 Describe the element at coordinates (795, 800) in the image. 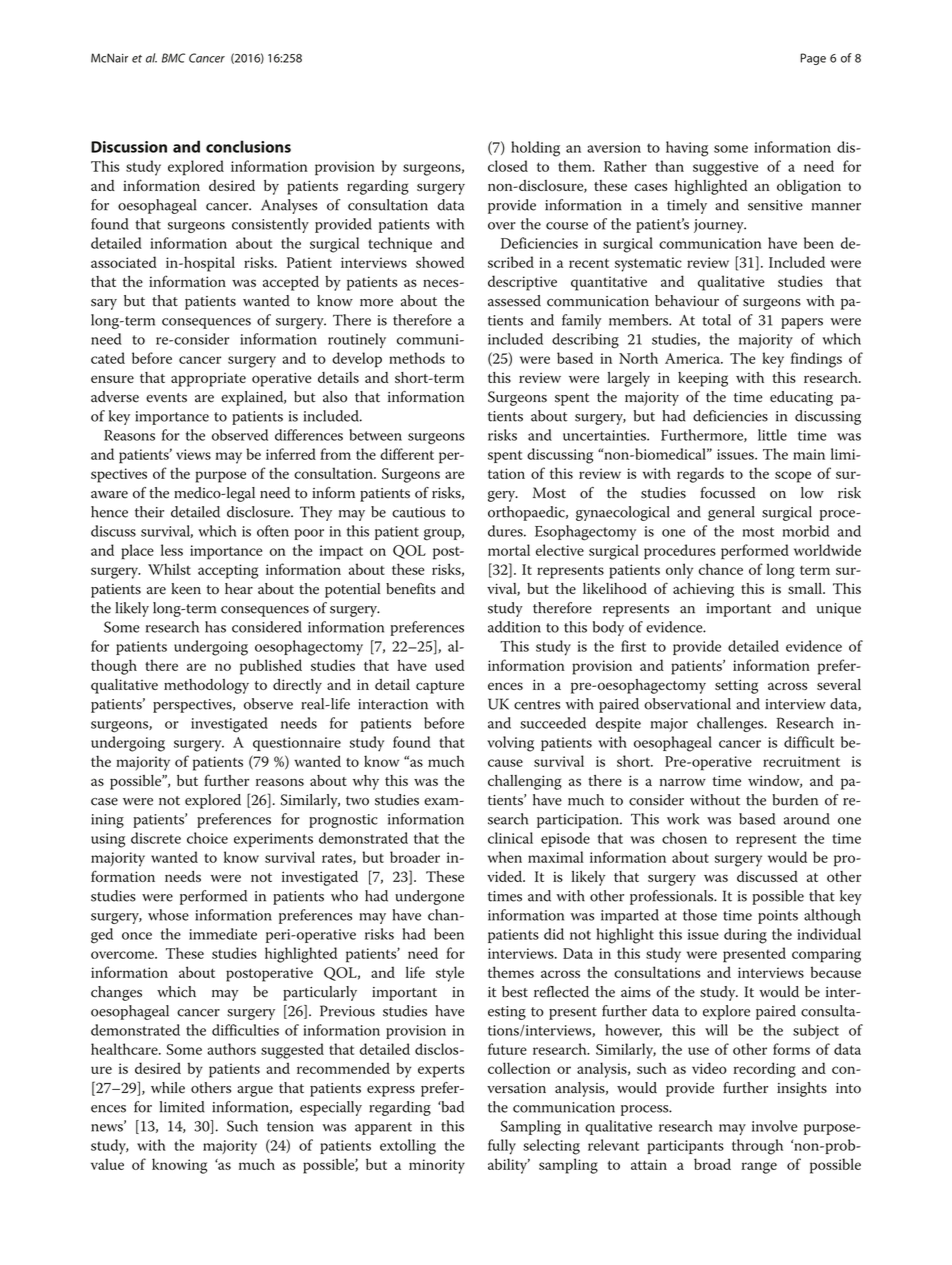

I see `burden` at that location.
